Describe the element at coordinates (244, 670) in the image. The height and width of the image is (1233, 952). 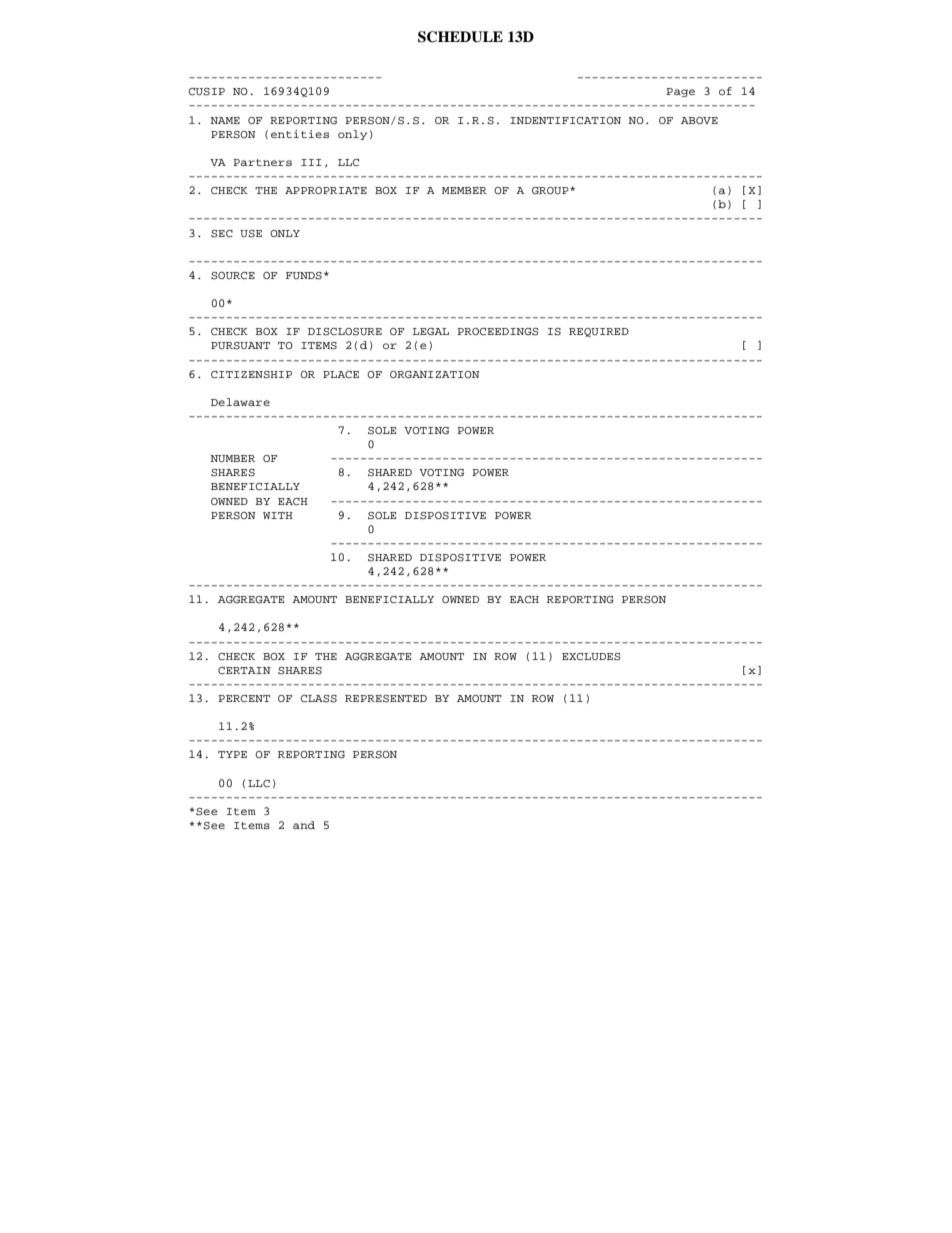
I see `CERTAIN` at that location.
